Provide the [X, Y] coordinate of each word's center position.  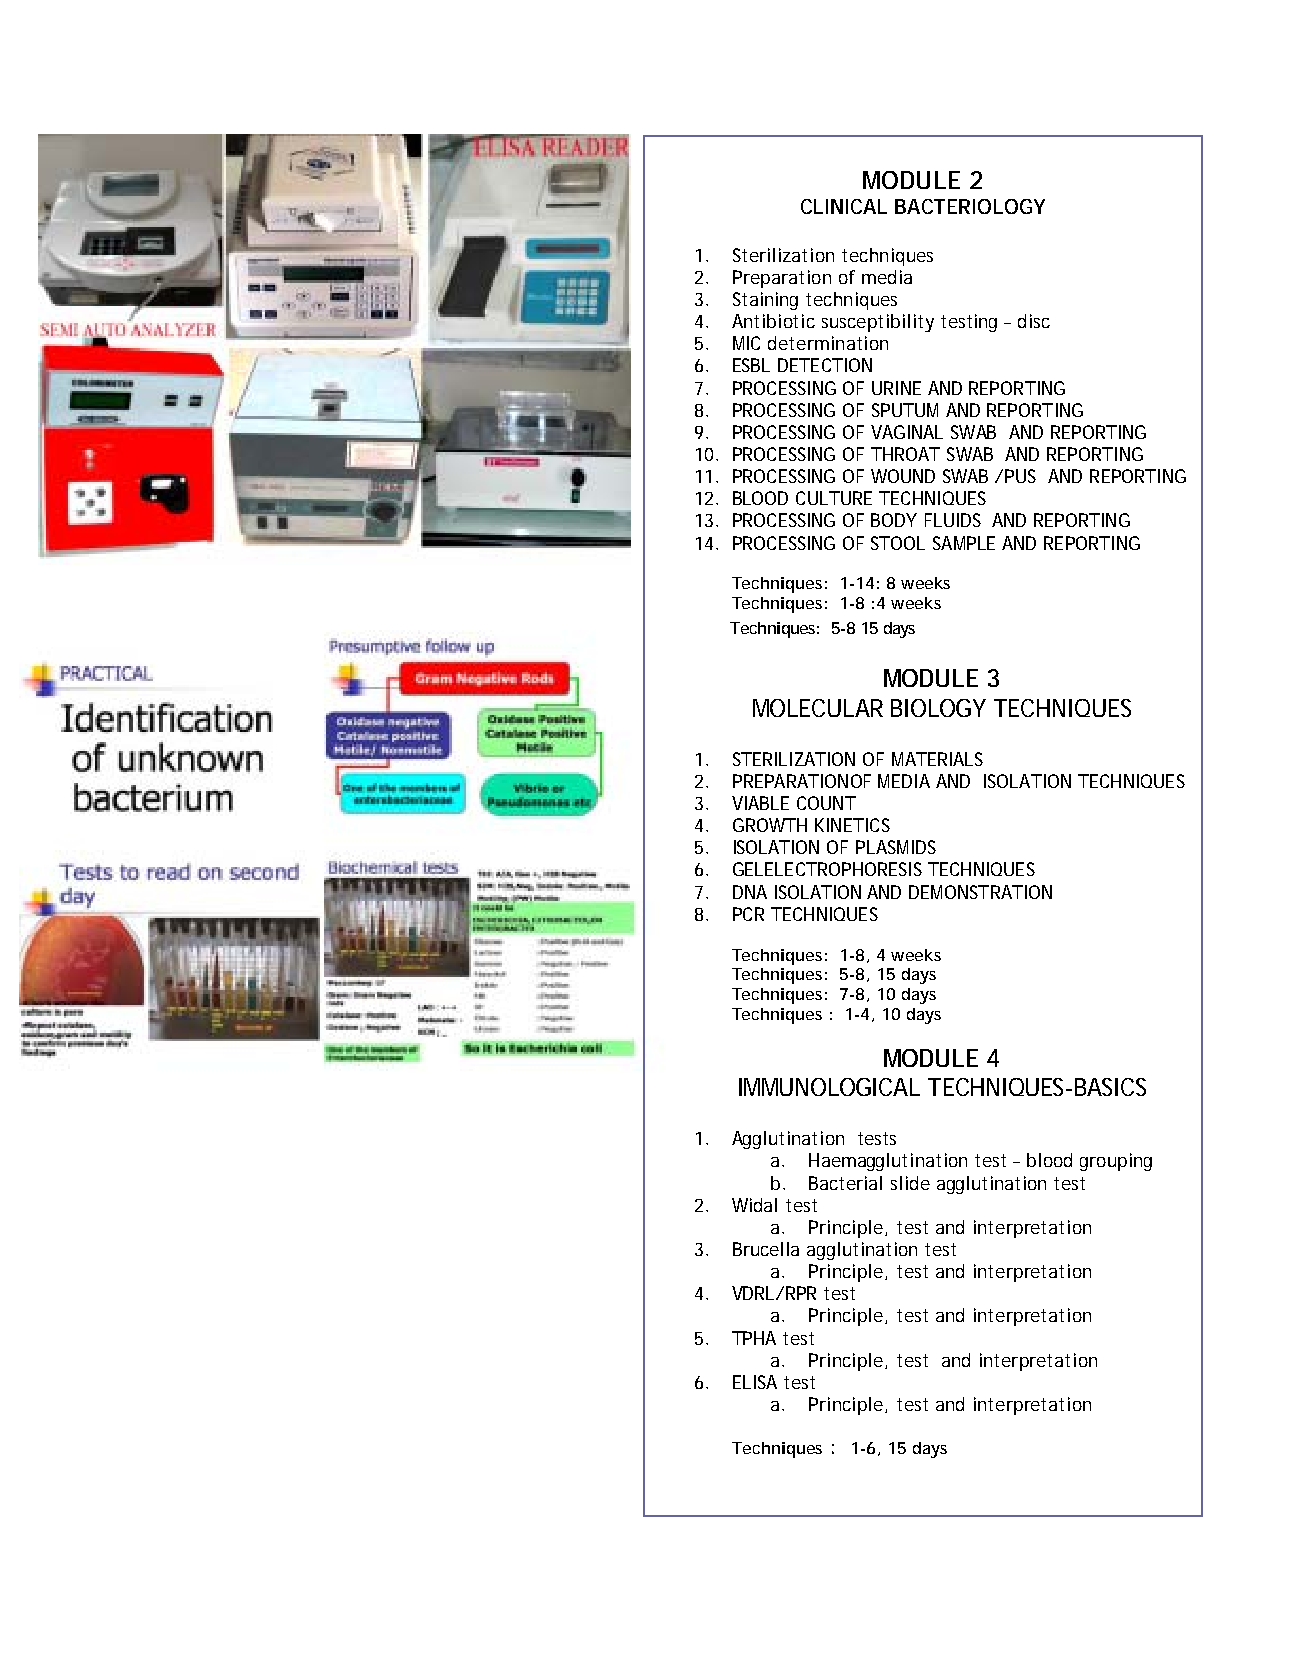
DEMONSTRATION [980, 892]
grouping [1116, 1162]
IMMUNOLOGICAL [829, 1087]
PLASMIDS [896, 847]
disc [1034, 321]
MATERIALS [937, 759]
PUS [1020, 476]
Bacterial [845, 1183]
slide [910, 1183]
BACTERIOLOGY [970, 206]
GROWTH [770, 825]
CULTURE [834, 498]
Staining [765, 301]
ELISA [755, 1382]
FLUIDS [953, 520]
